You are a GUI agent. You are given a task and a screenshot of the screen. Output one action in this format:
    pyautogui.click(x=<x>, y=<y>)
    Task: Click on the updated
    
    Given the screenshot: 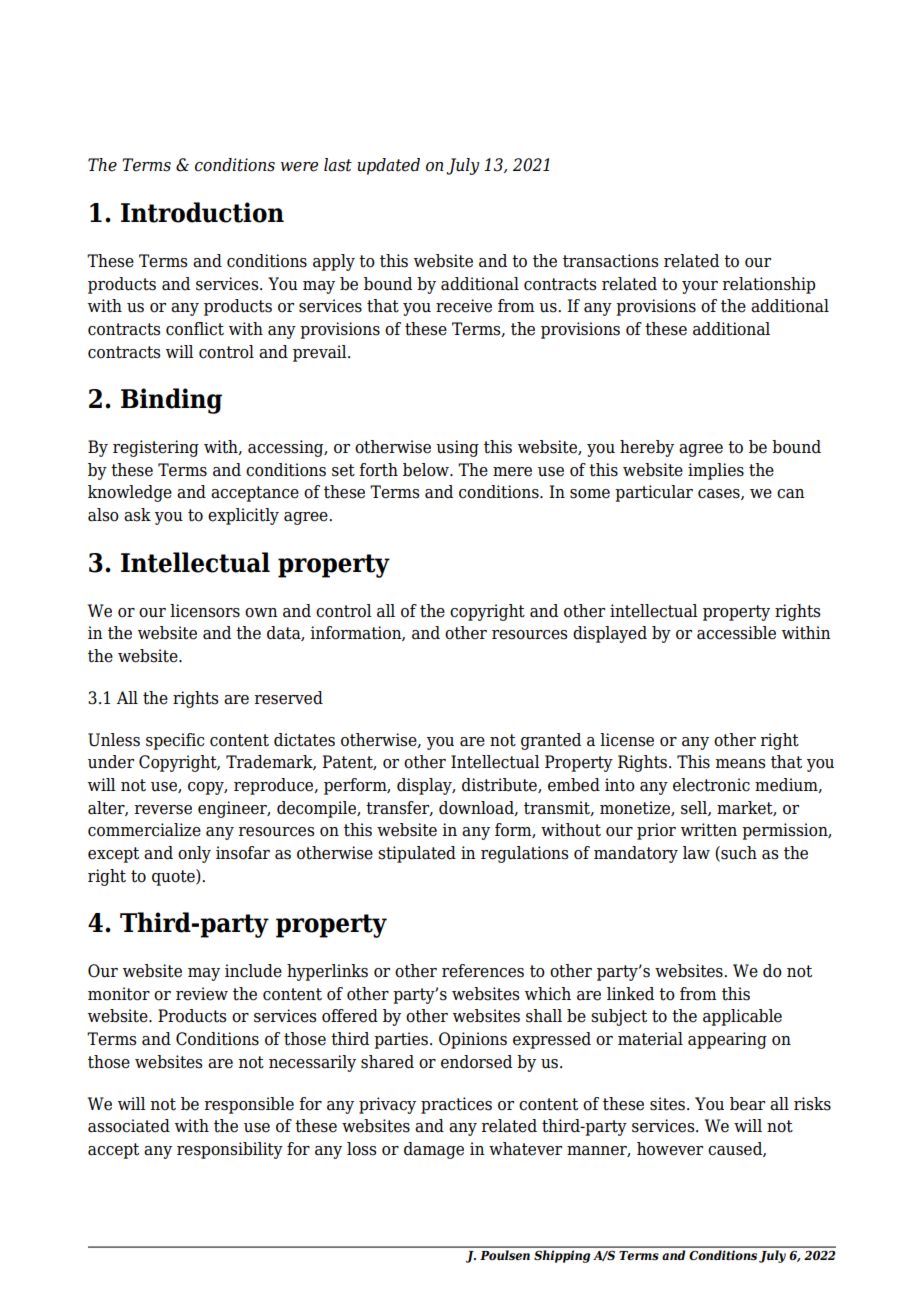 What is the action you would take?
    pyautogui.click(x=388, y=166)
